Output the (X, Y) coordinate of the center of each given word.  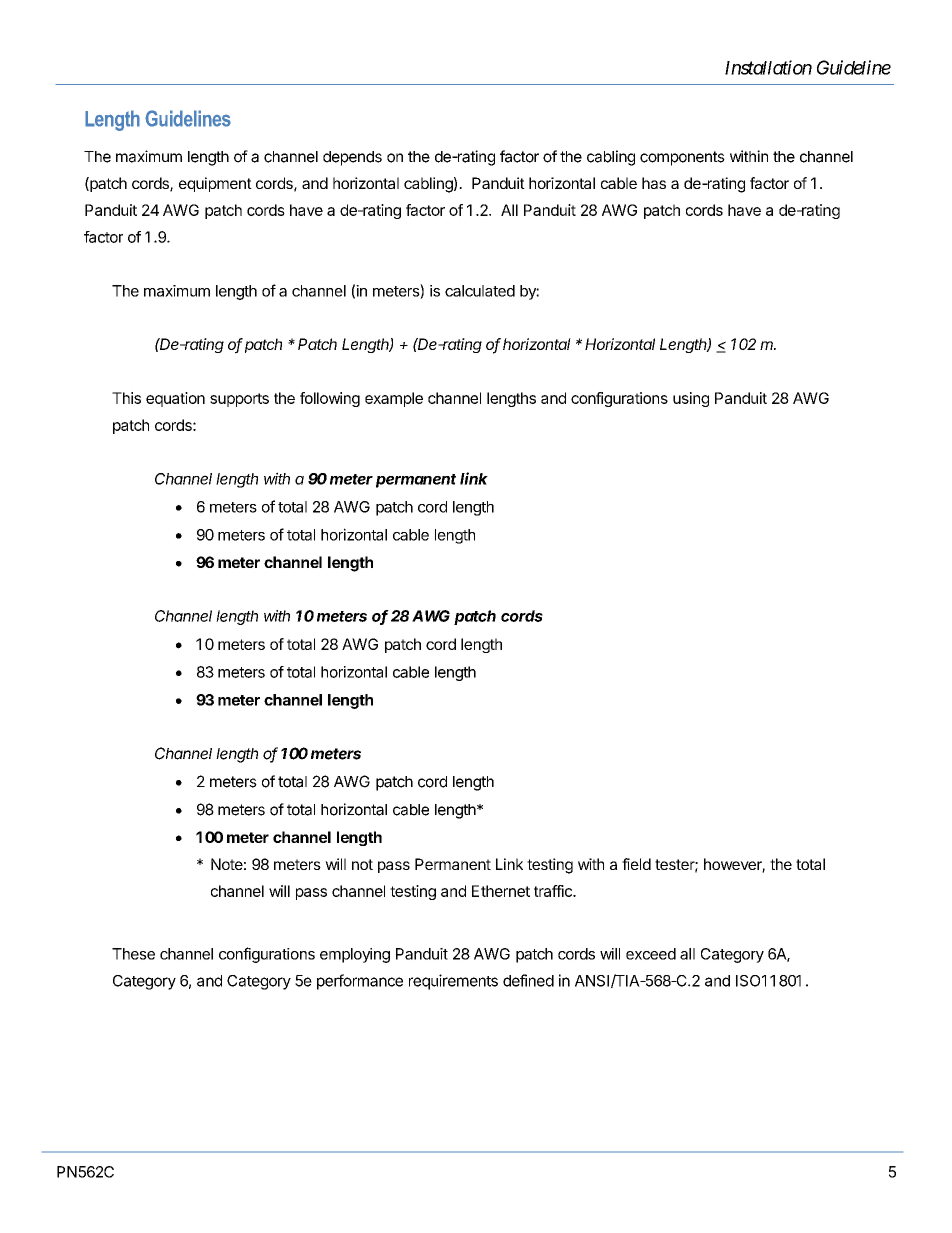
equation (175, 399)
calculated (480, 291)
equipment (215, 184)
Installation (768, 67)
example (394, 399)
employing (355, 955)
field (636, 864)
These (133, 954)
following (330, 399)
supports (239, 400)
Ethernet (501, 891)
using (691, 399)
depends (352, 158)
